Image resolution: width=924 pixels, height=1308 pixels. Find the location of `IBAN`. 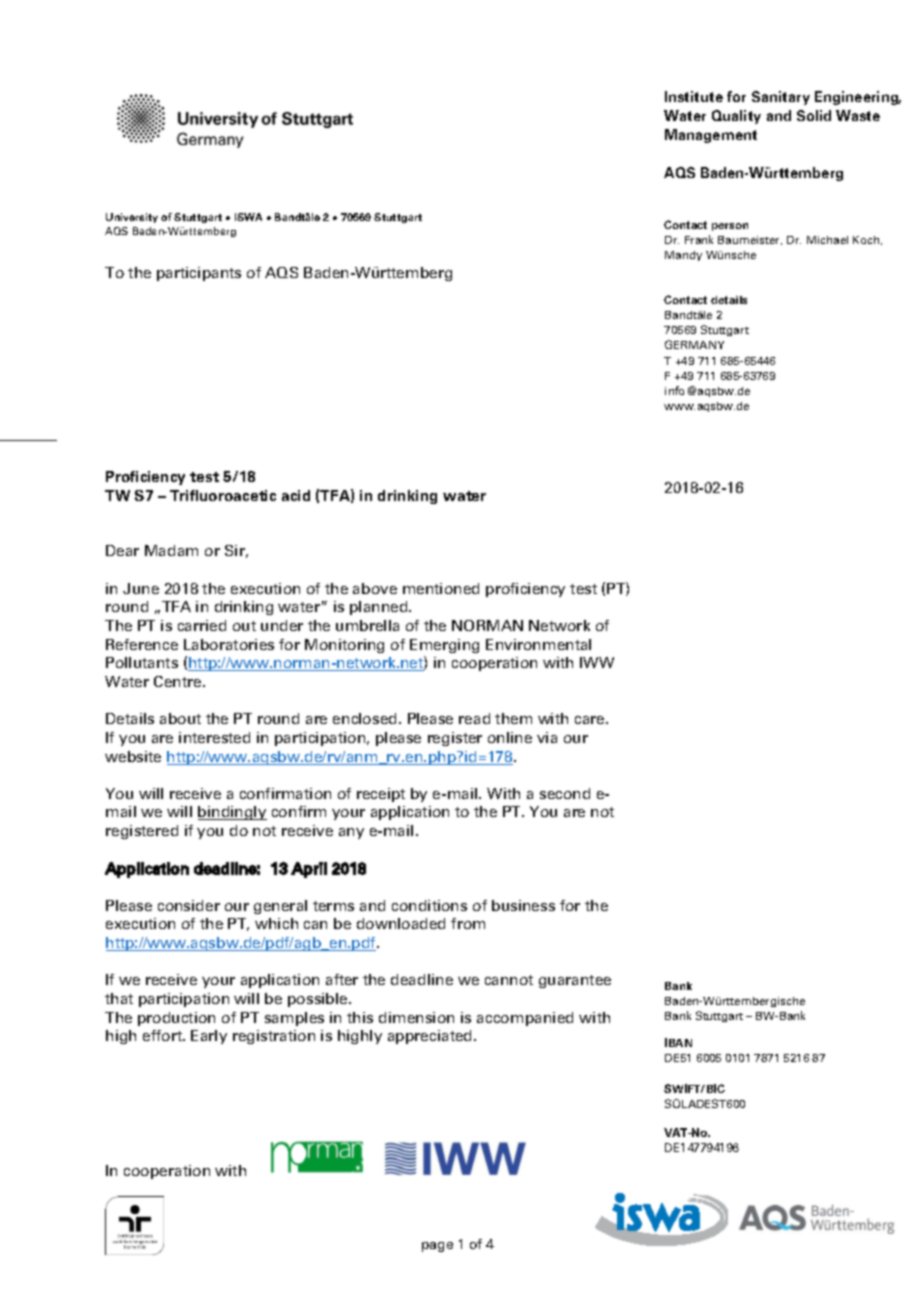

IBAN is located at coordinates (678, 1042).
